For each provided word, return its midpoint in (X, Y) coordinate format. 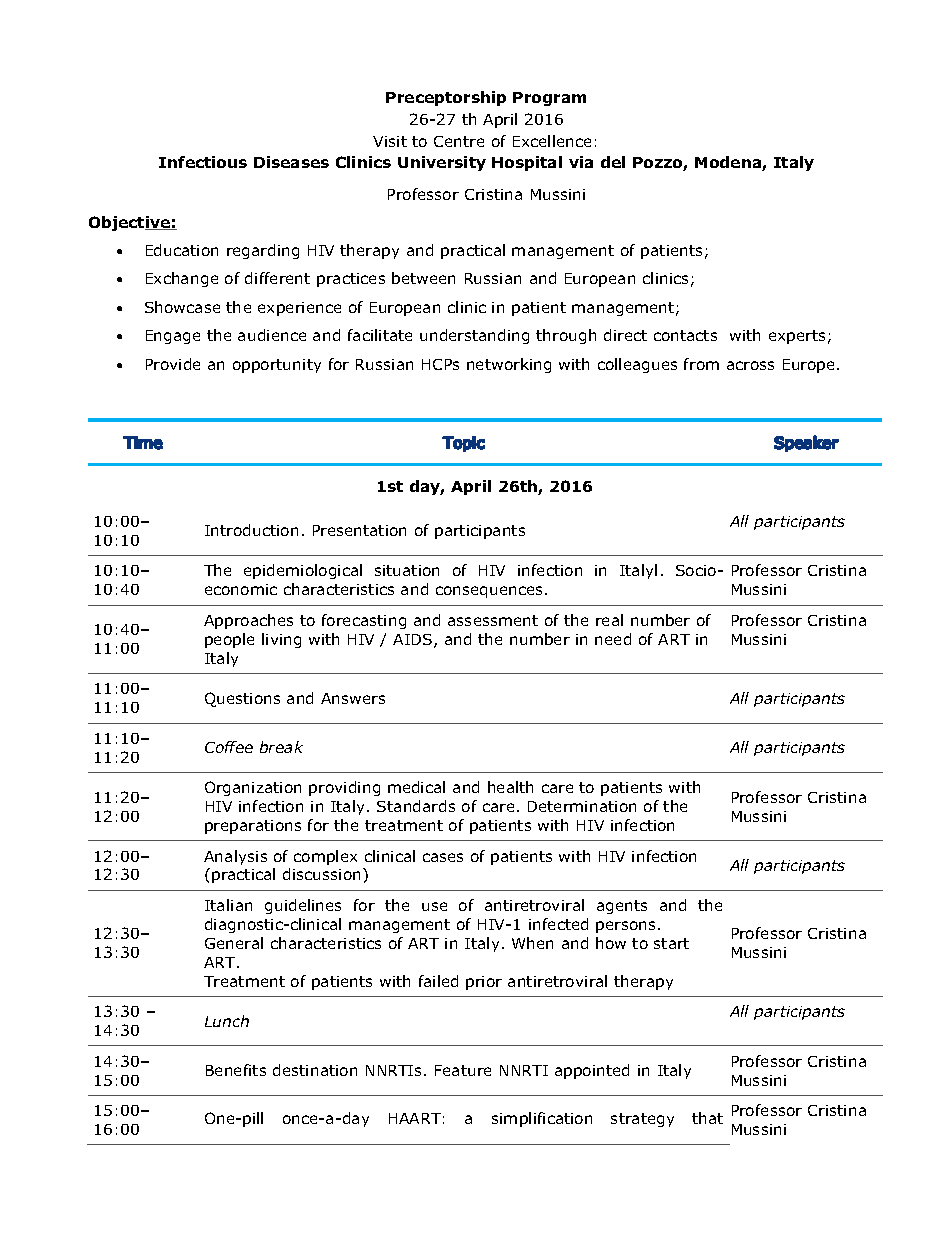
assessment (493, 620)
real (609, 620)
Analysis (235, 857)
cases (443, 857)
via (581, 162)
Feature (463, 1070)
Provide (173, 364)
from (701, 364)
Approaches (248, 621)
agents (622, 907)
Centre (459, 141)
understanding (474, 336)
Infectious (203, 162)
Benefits (236, 1070)
